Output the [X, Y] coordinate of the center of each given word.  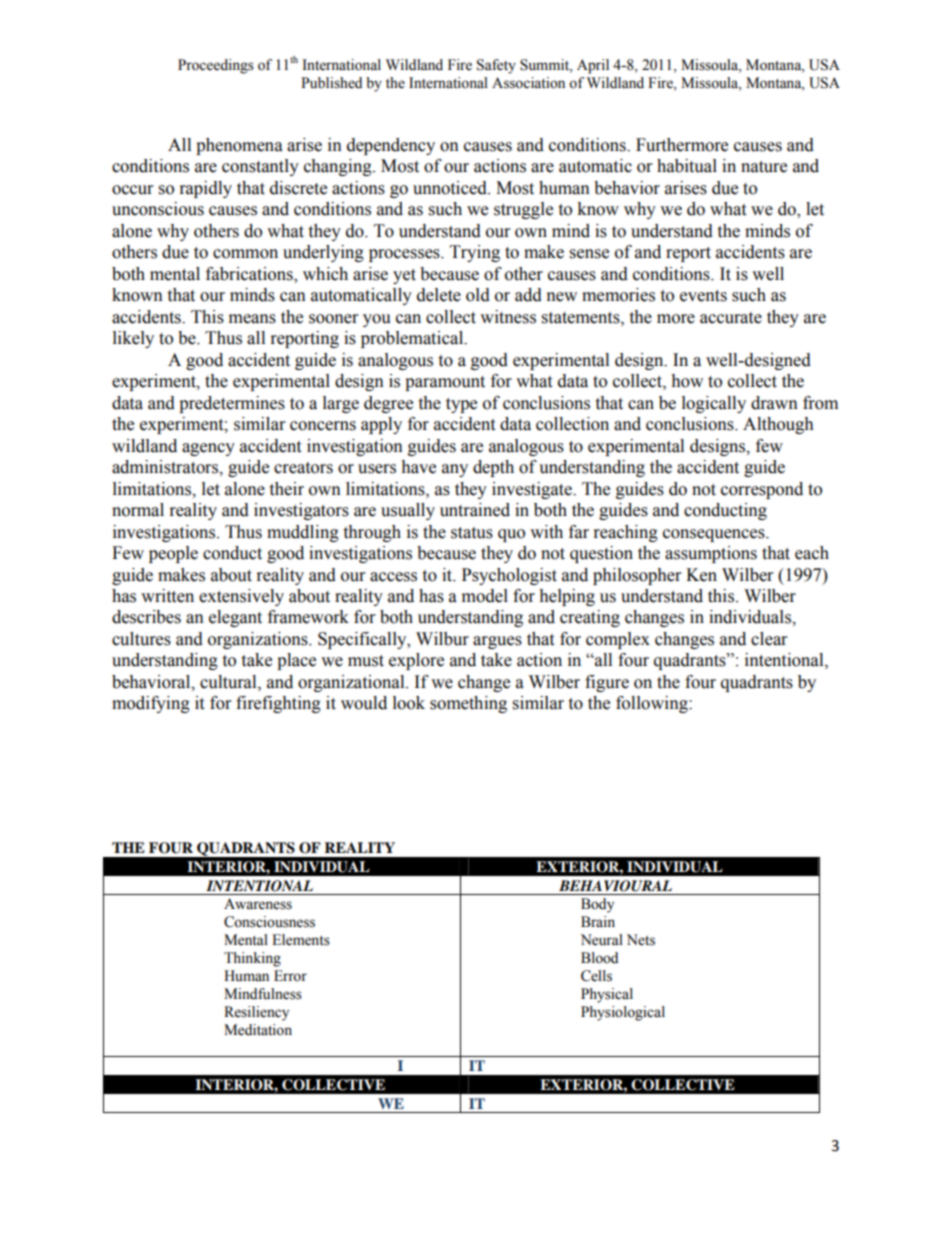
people [173, 554]
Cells [596, 976]
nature [764, 167]
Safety [496, 66]
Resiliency [256, 1013]
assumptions [711, 554]
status [472, 533]
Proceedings [216, 66]
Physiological [623, 1013]
